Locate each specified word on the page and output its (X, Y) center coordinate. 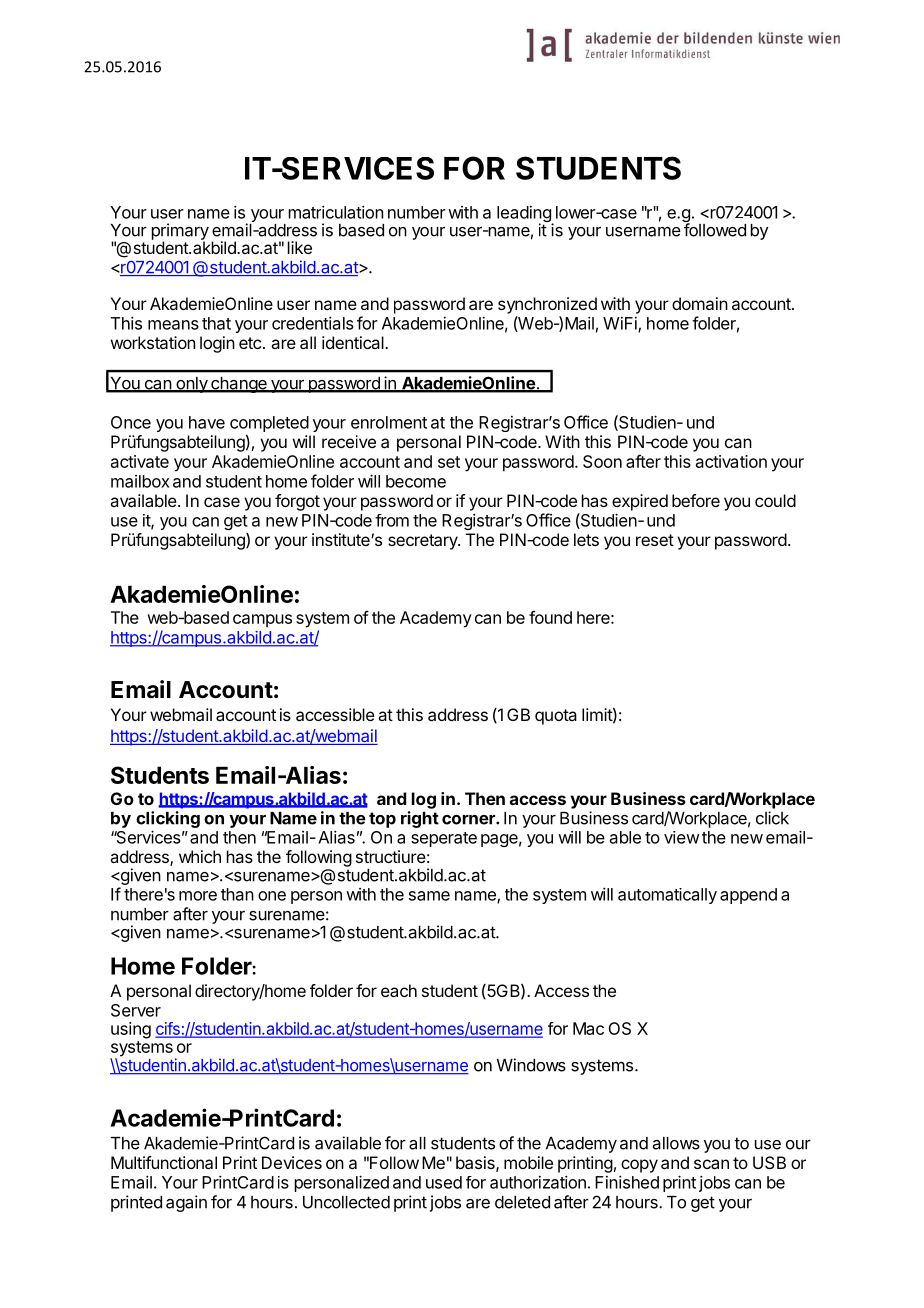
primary (180, 232)
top (382, 820)
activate (140, 461)
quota (556, 717)
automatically (667, 896)
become (416, 481)
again (186, 1203)
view (682, 837)
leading (525, 215)
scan (711, 1164)
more (198, 896)
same (429, 896)
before (696, 500)
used (444, 1182)
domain (700, 303)
